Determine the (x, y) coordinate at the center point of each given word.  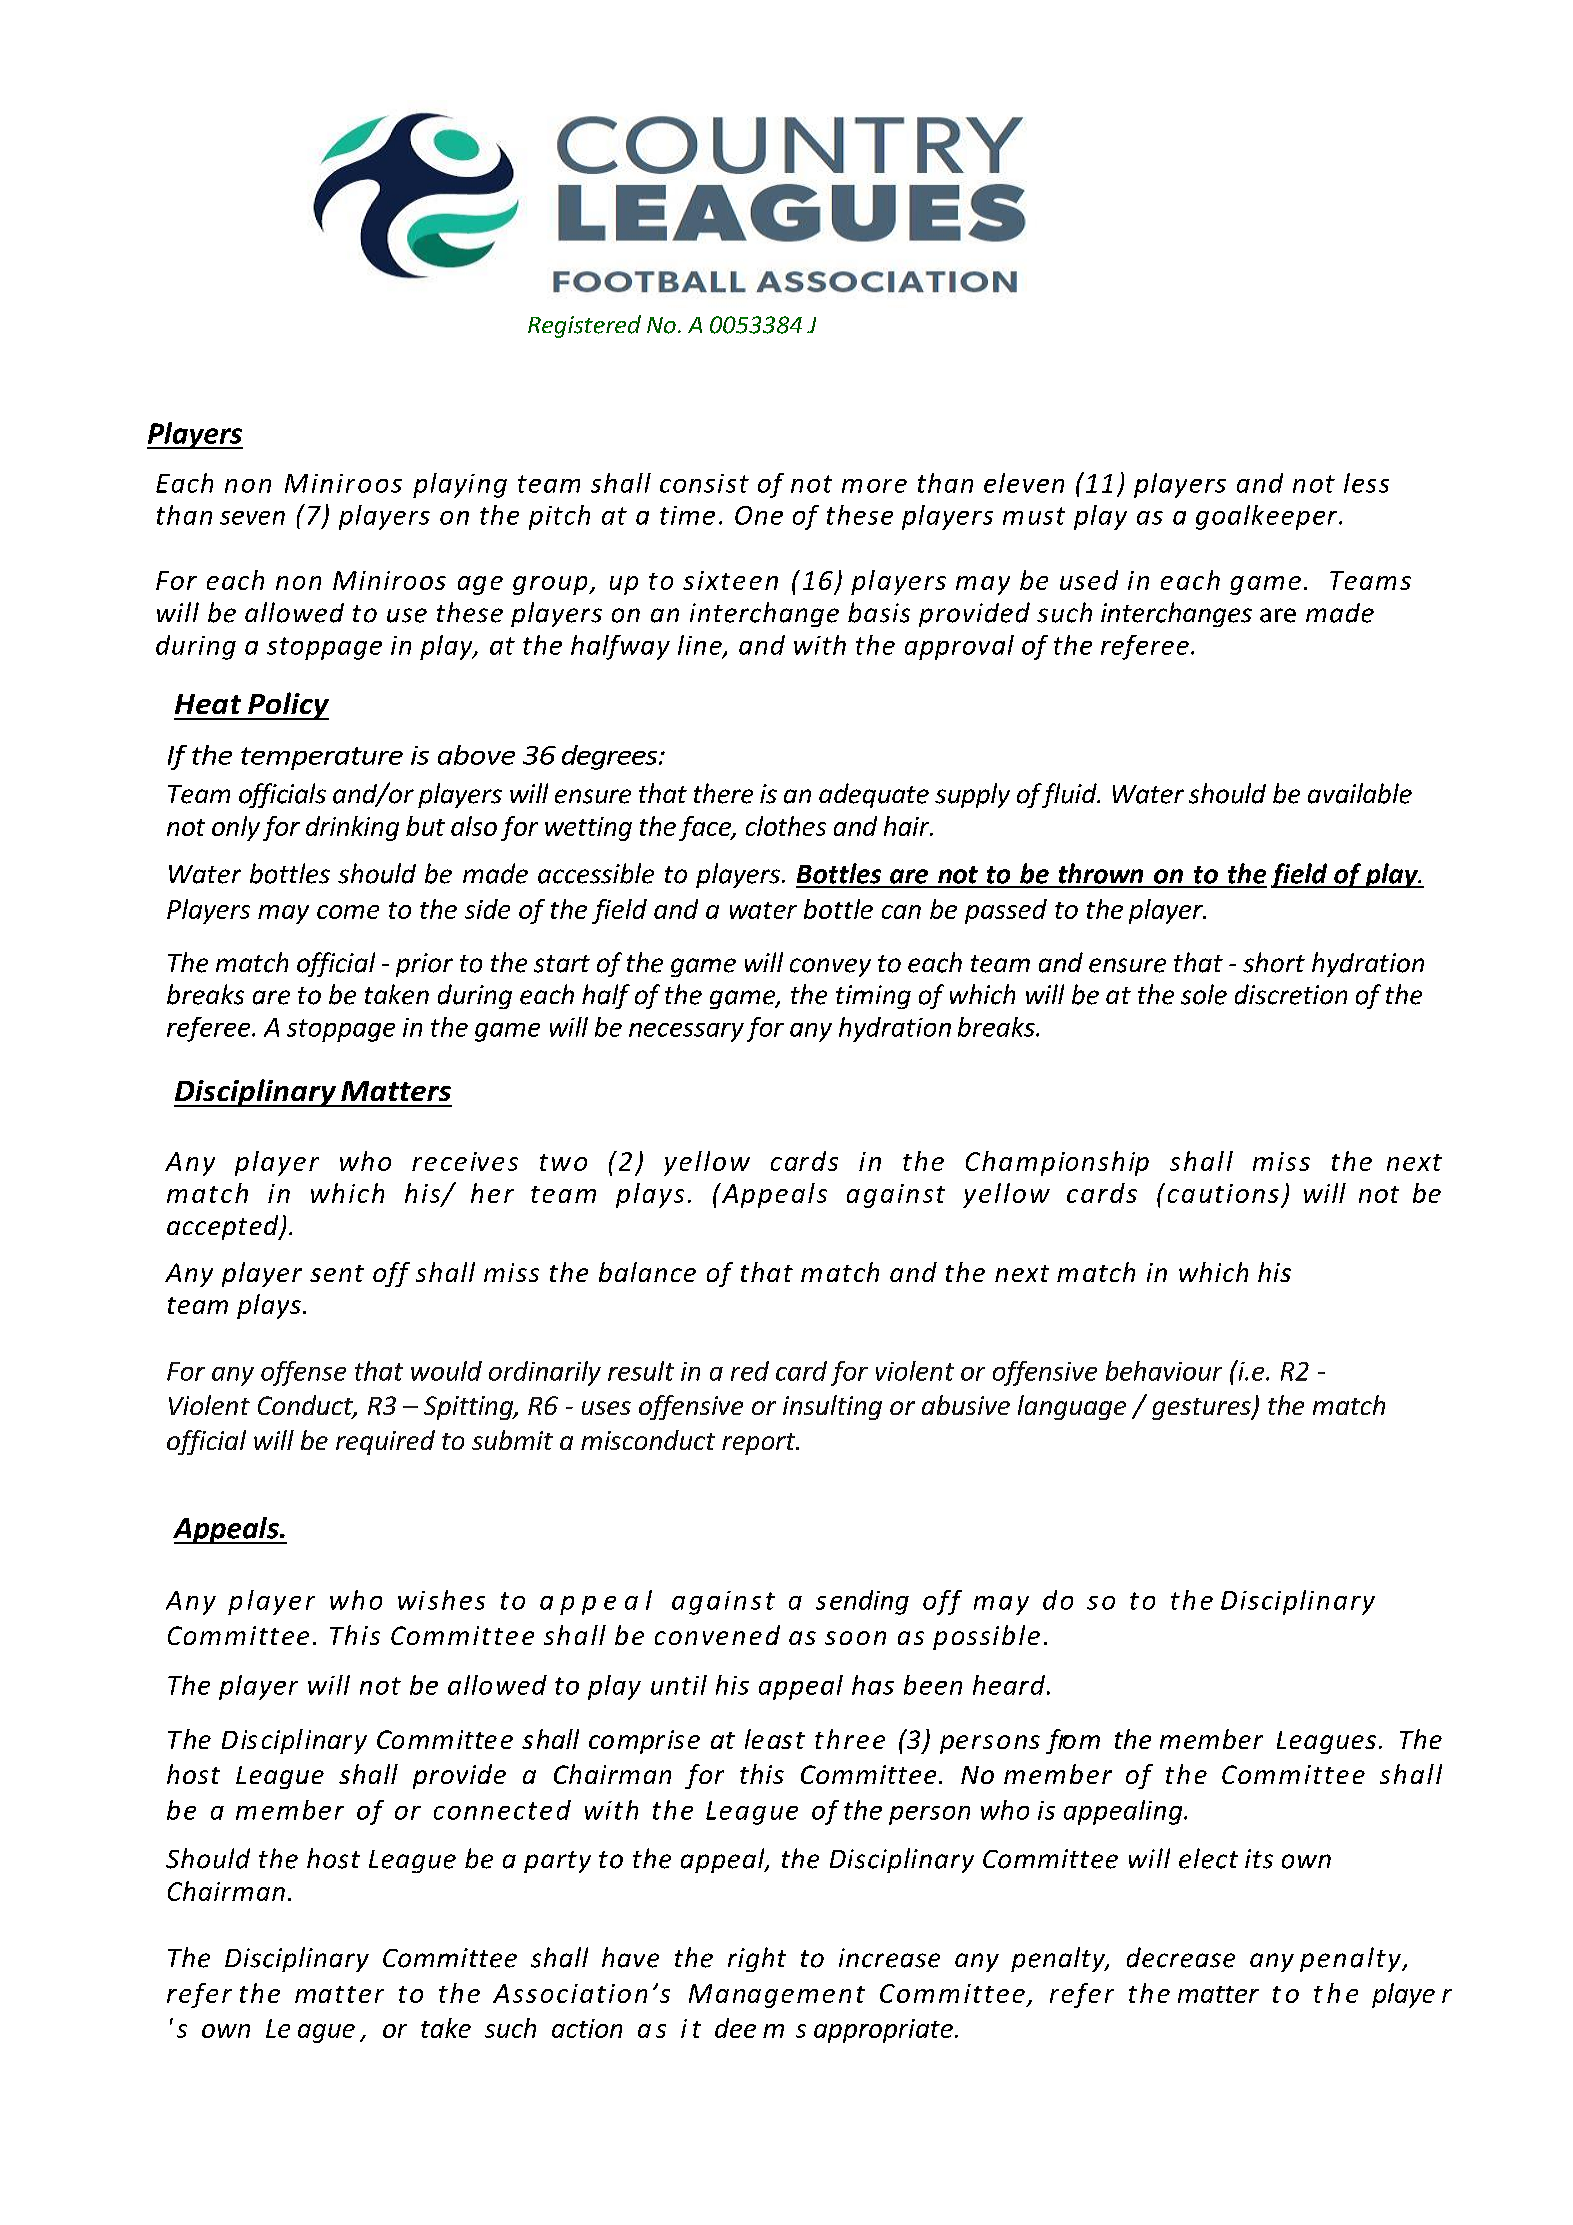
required (385, 1442)
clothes (786, 826)
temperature (322, 758)
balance (647, 1272)
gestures (1202, 1409)
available (1360, 793)
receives (465, 1161)
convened (717, 1635)
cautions (1223, 1193)
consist (704, 483)
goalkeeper (1268, 517)
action (587, 2028)
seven (252, 518)
